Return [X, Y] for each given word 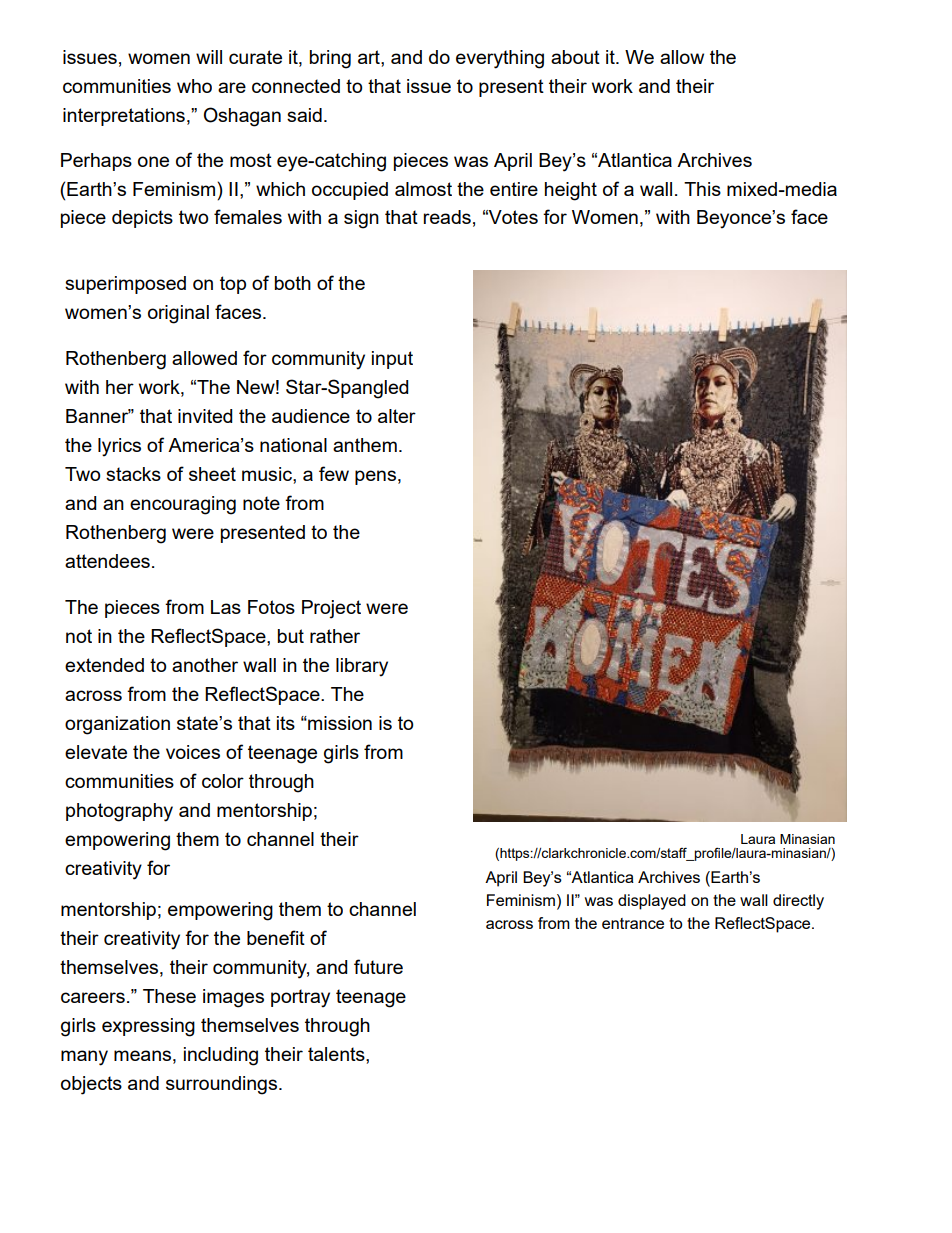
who [194, 86]
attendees [107, 561]
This [702, 189]
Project [331, 609]
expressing [148, 1027]
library [362, 667]
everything [500, 59]
